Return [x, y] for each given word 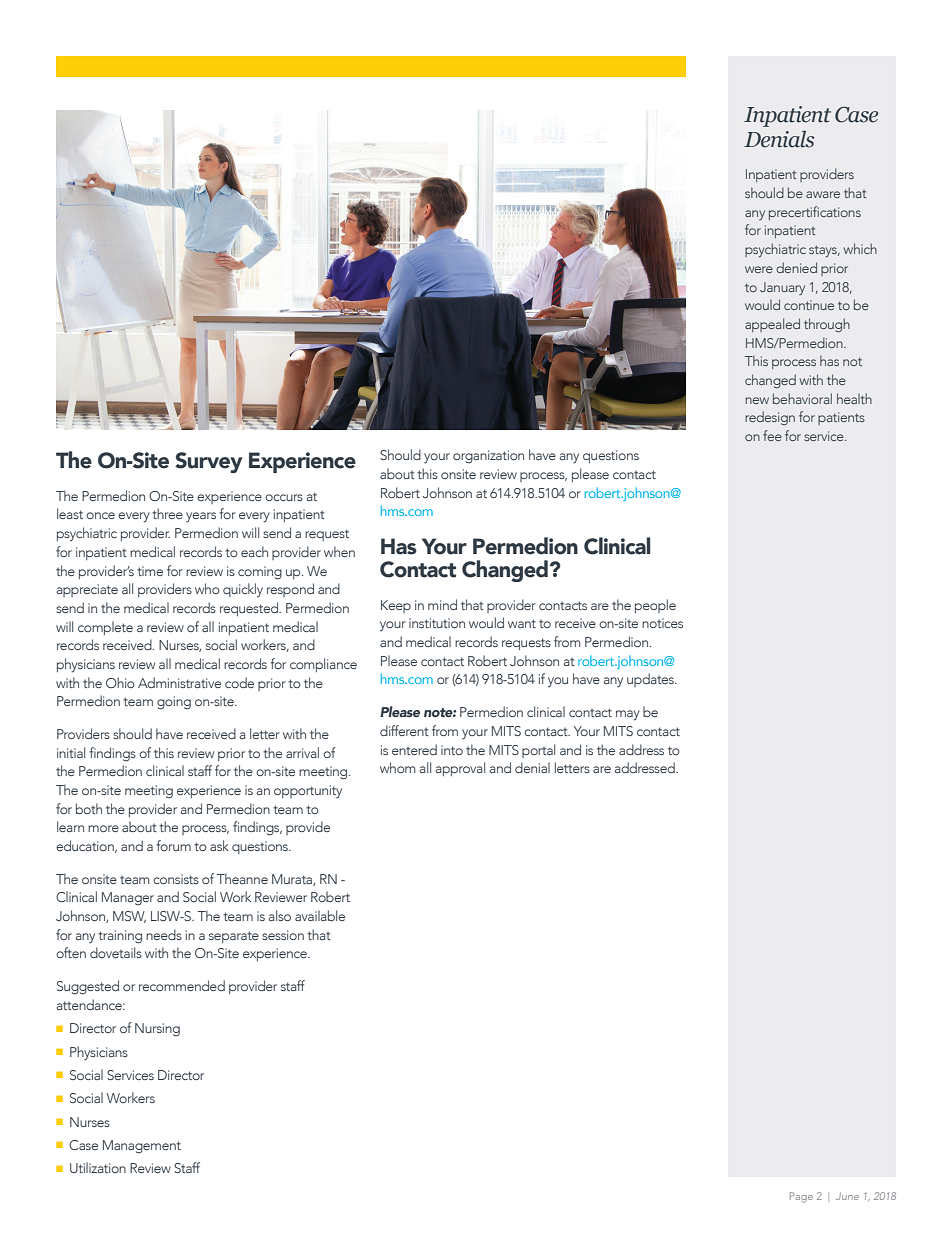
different [404, 730]
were [759, 269]
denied [796, 267]
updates [651, 680]
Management [142, 1147]
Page [801, 1197]
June [847, 1196]
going [174, 703]
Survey [208, 462]
